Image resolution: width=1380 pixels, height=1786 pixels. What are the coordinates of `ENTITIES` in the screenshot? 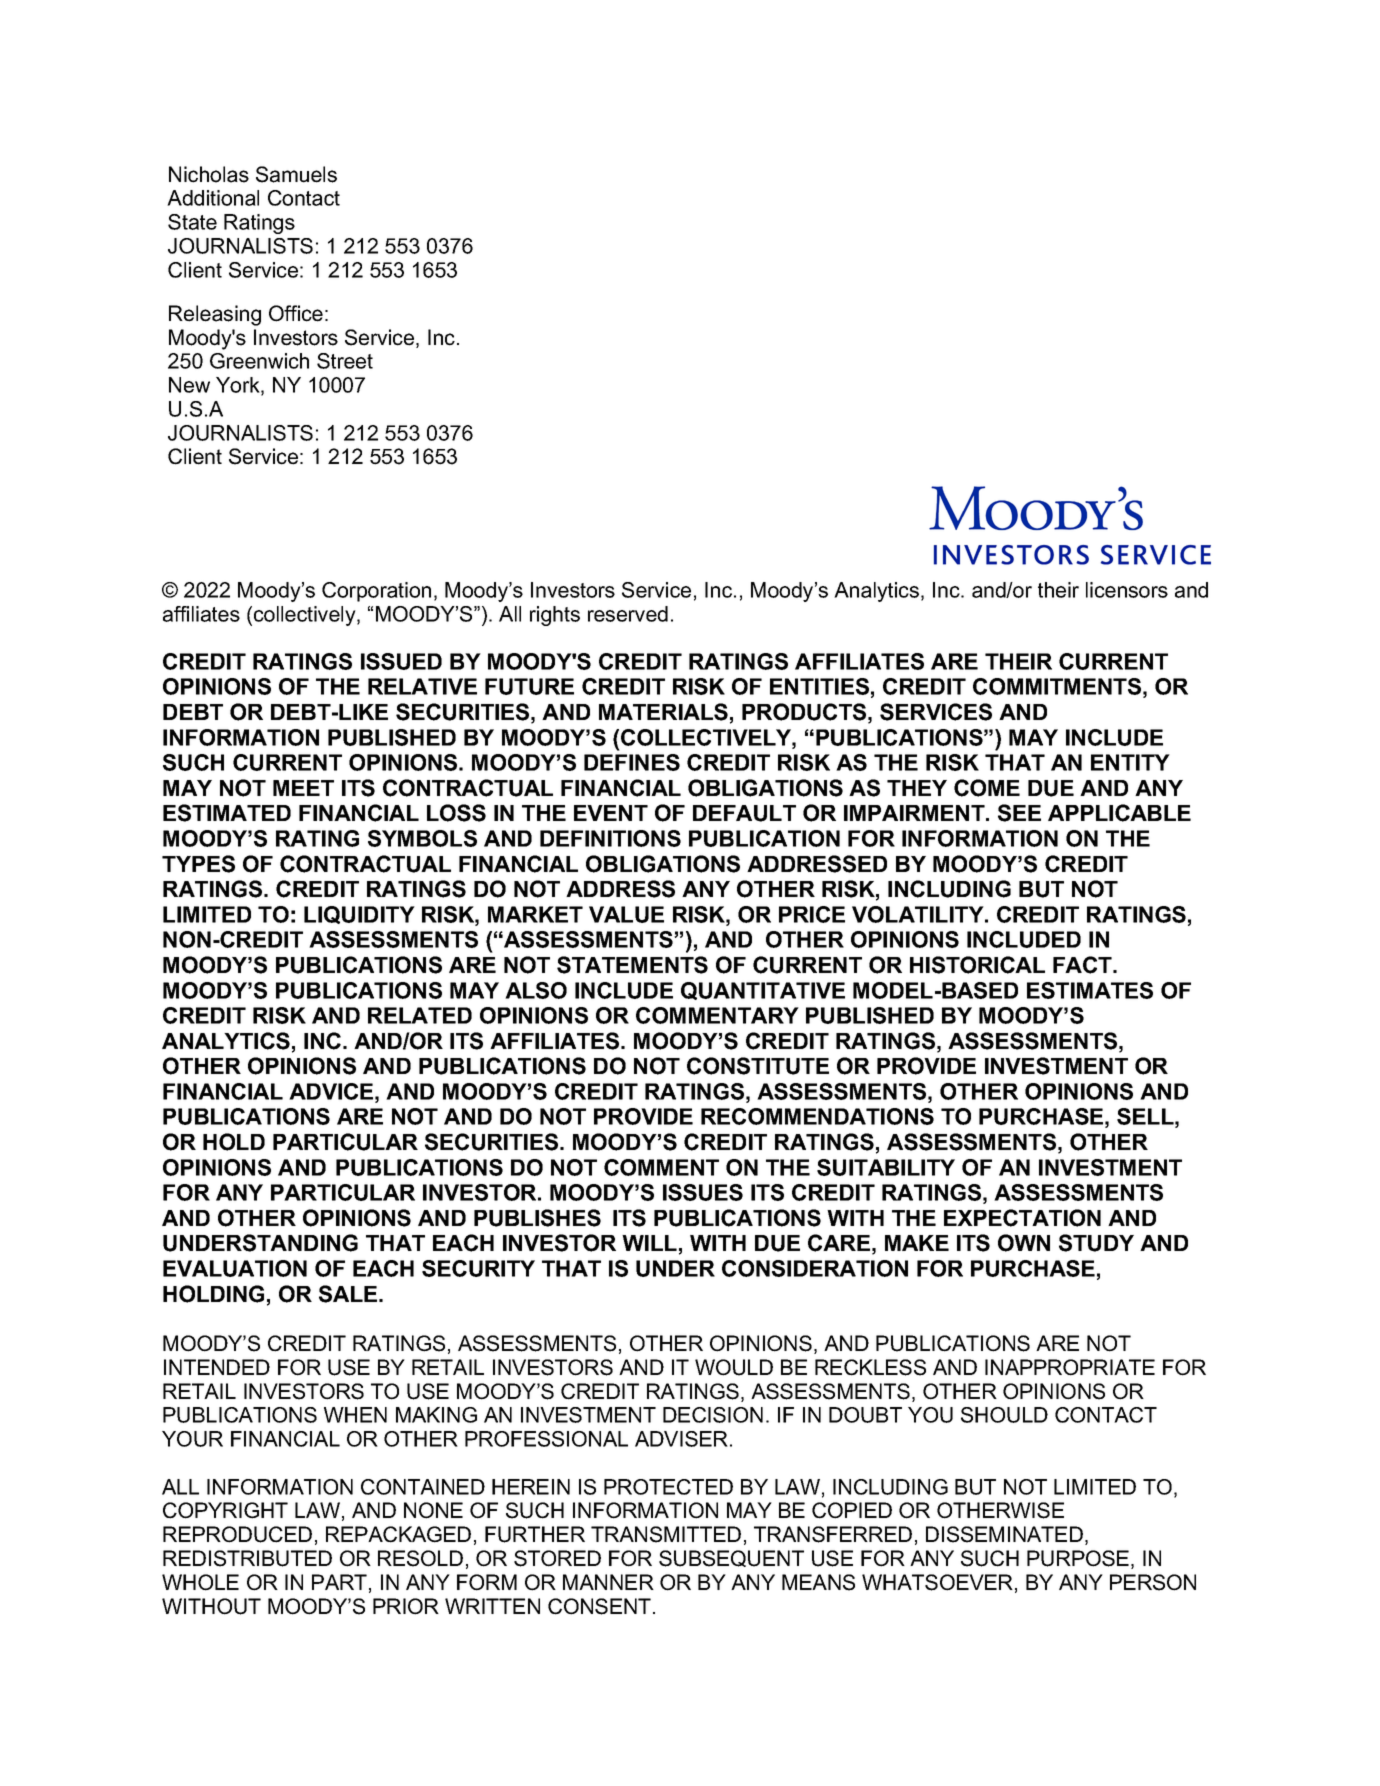 It's located at (819, 686).
